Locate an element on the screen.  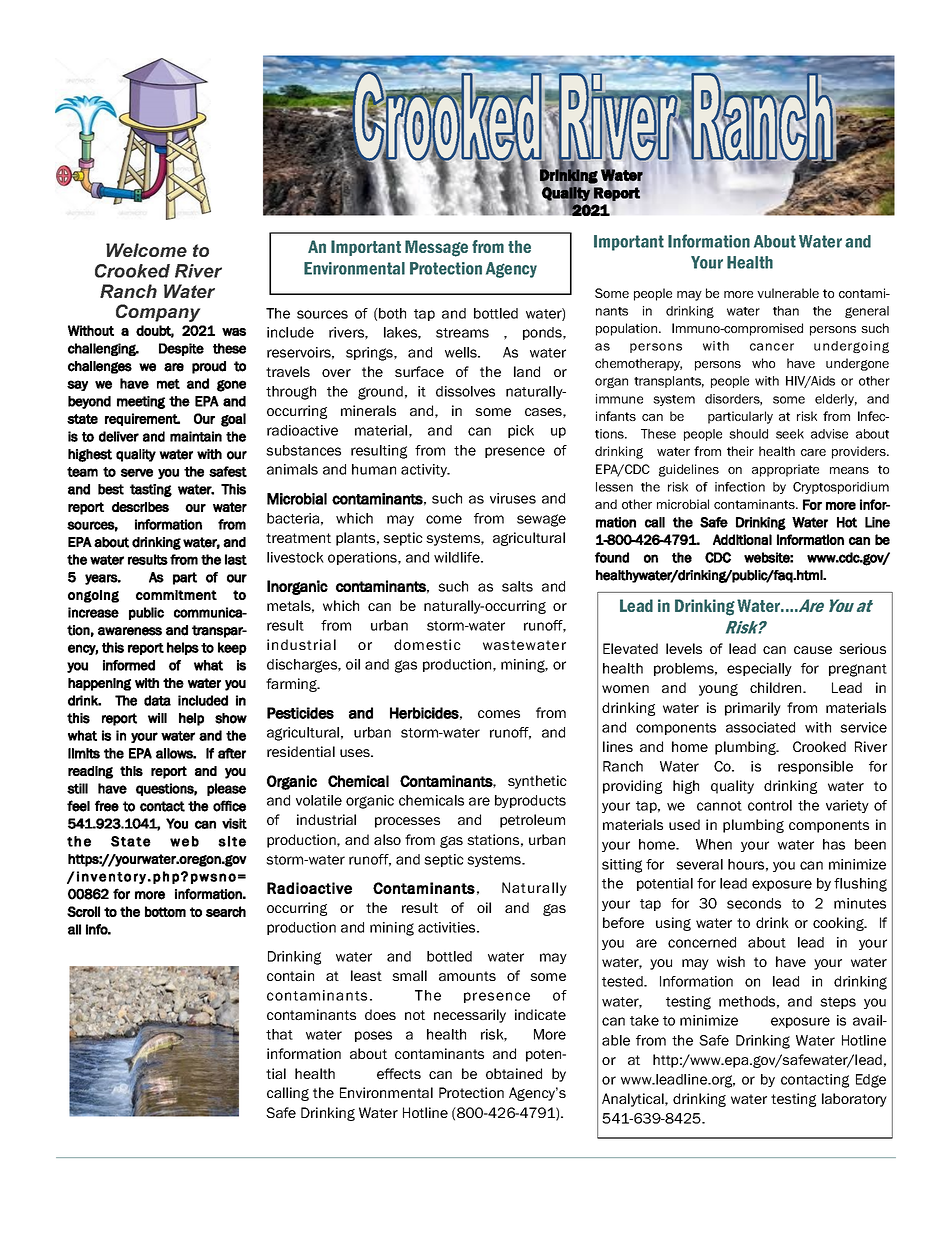
Company is located at coordinates (158, 313).
